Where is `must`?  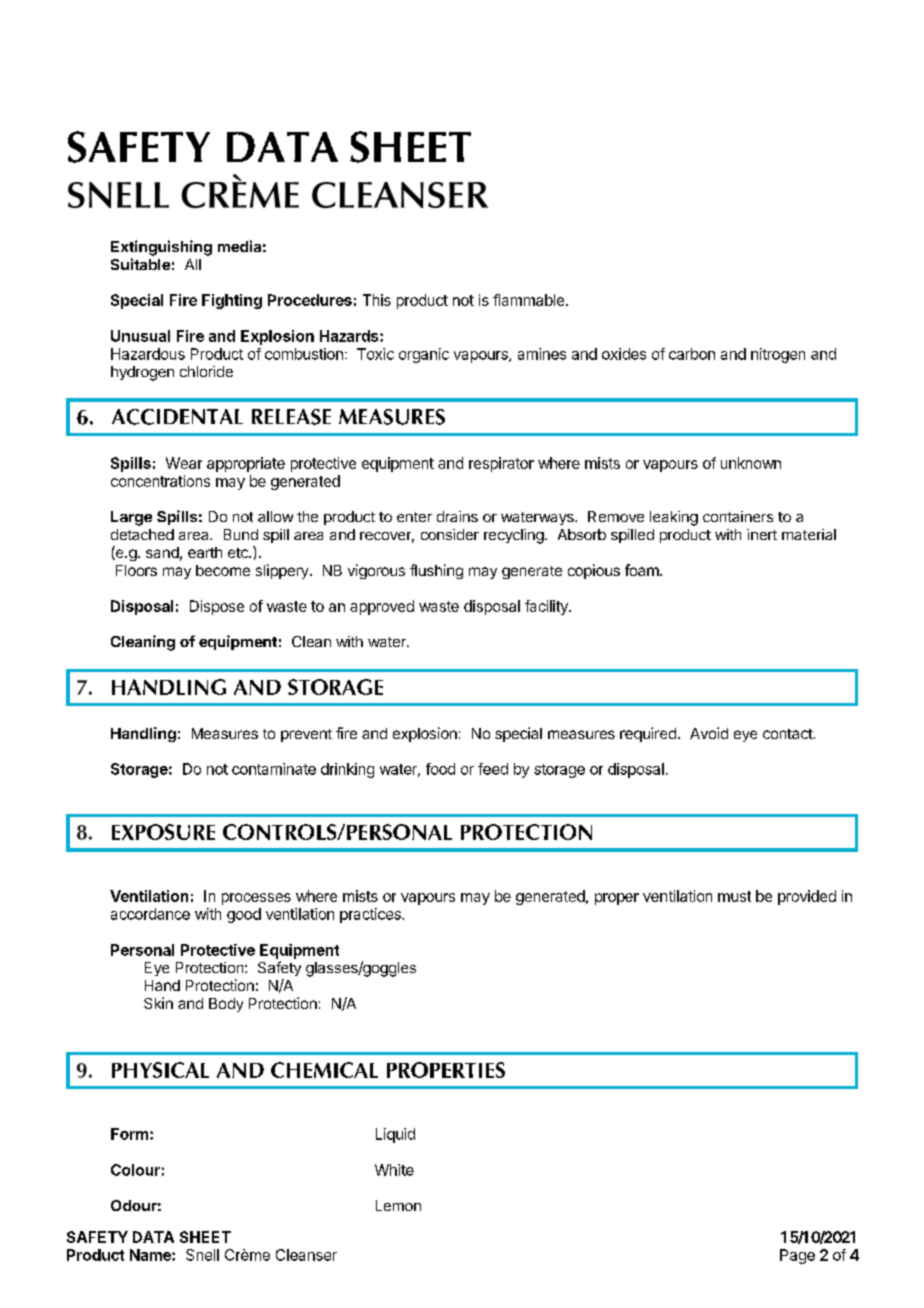
must is located at coordinates (734, 896).
